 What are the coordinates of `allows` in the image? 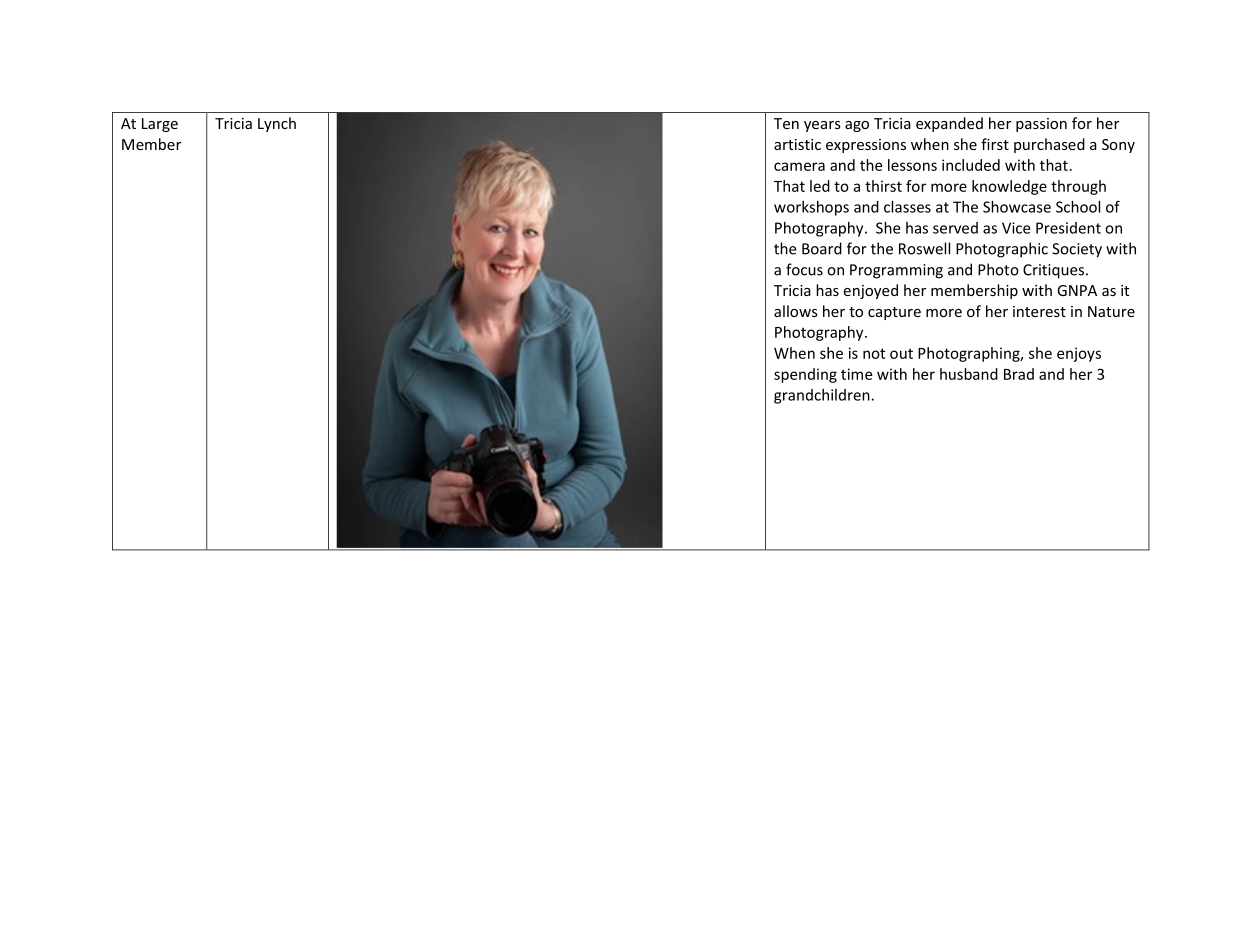 It's located at (796, 311).
